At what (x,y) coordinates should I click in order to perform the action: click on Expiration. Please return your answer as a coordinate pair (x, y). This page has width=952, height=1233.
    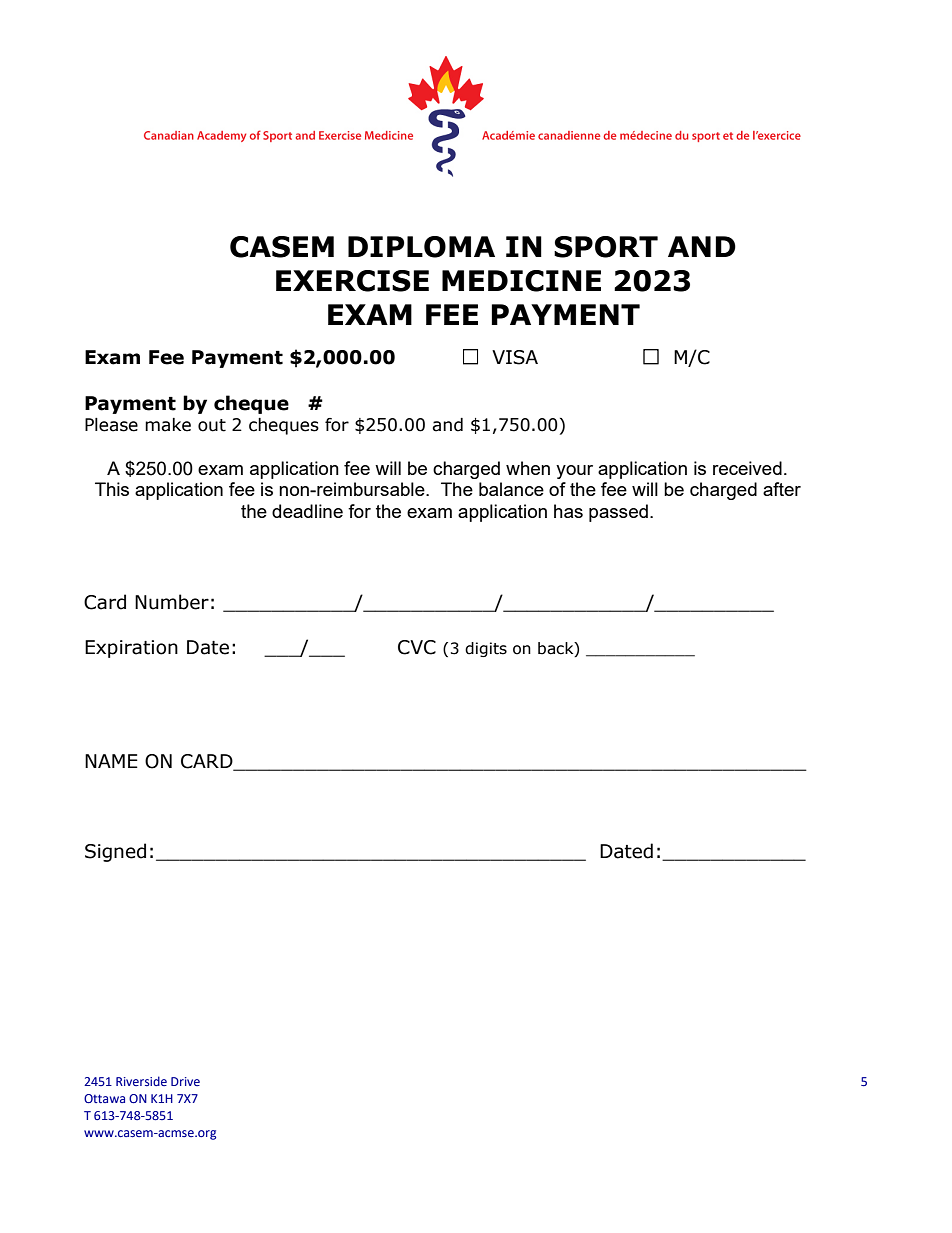
    Looking at the image, I should click on (131, 649).
